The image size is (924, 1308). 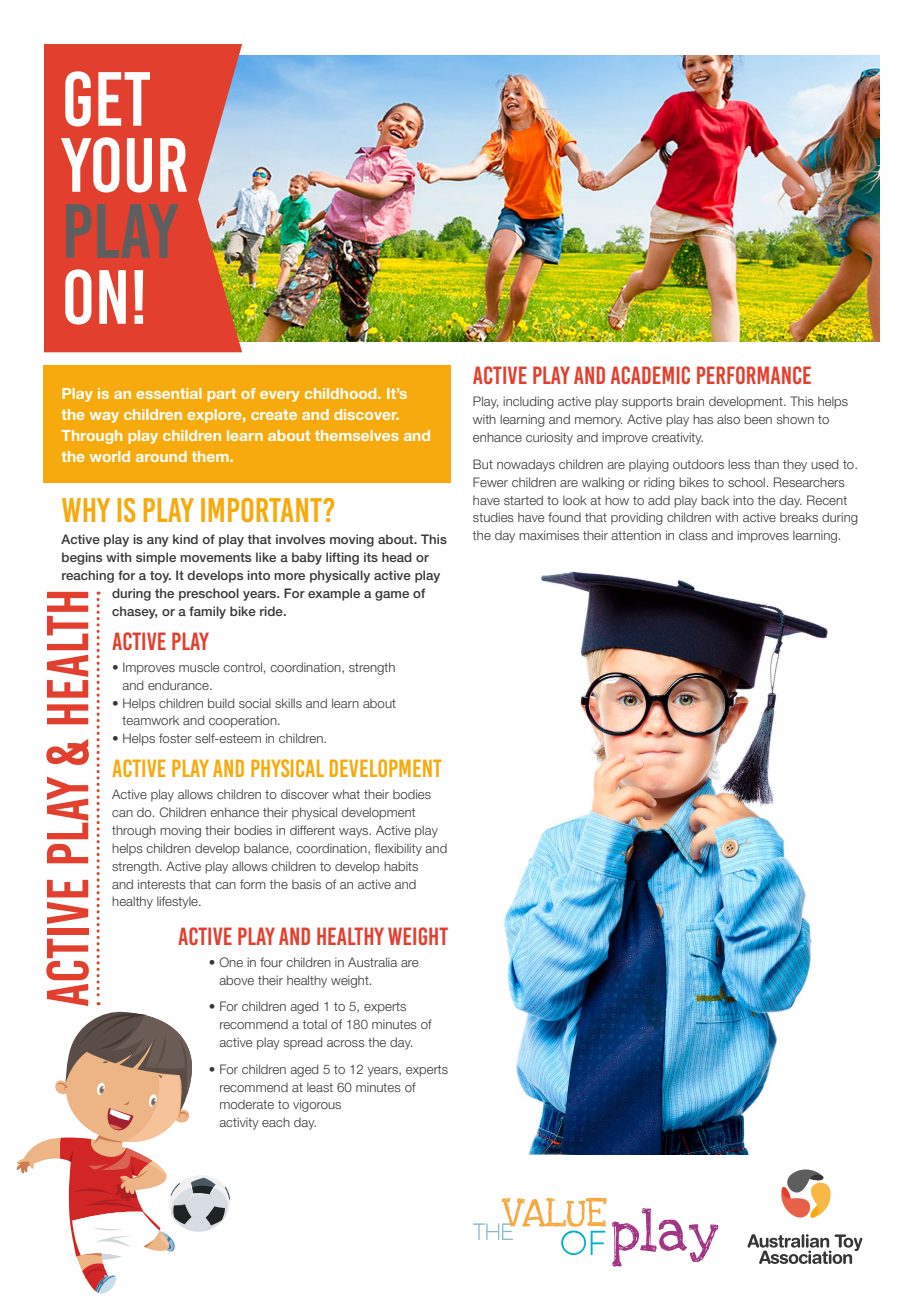 I want to click on game, so click(x=392, y=596).
